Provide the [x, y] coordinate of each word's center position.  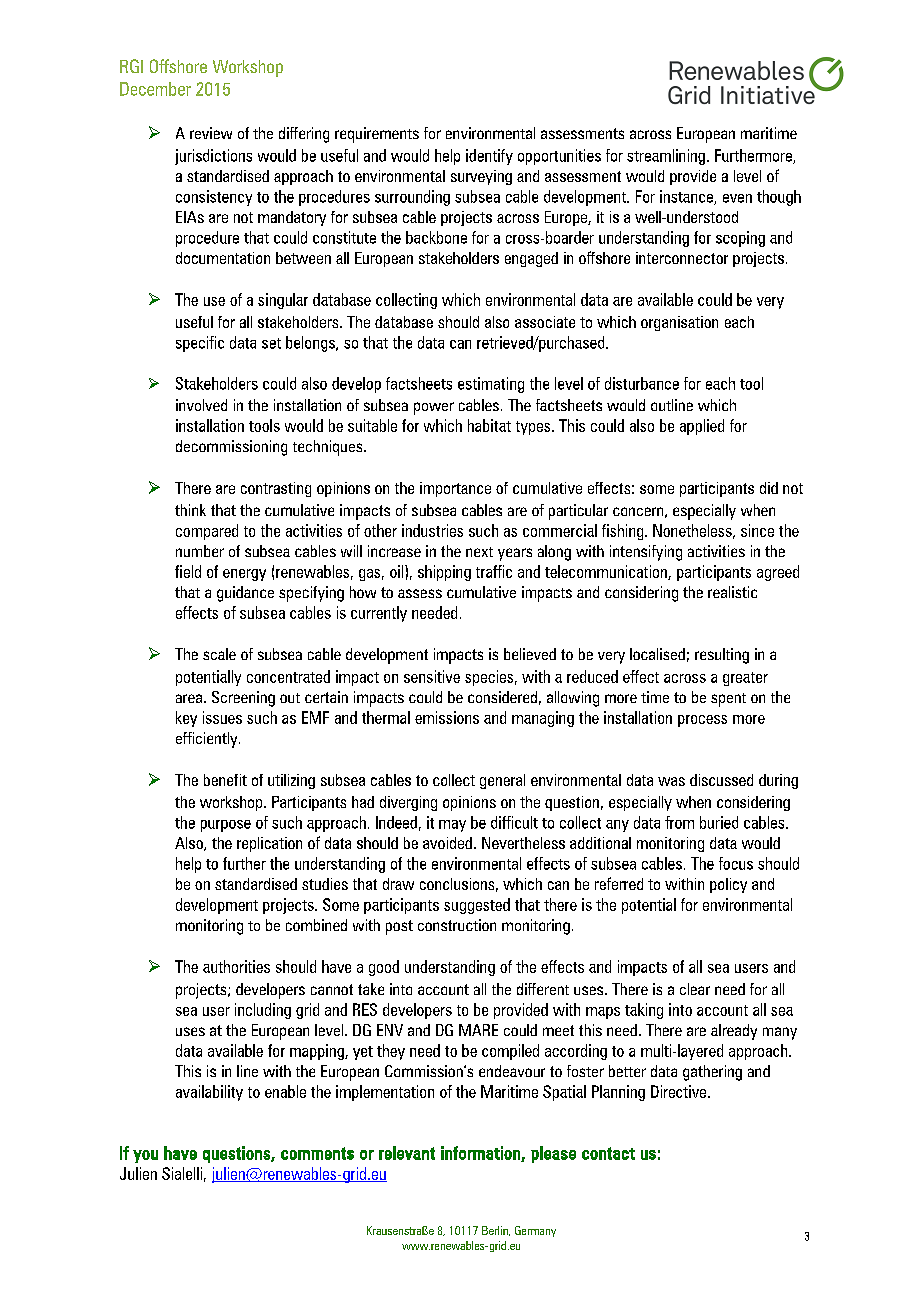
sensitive [432, 676]
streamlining [667, 157]
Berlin [496, 1231]
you [145, 1156]
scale [219, 654]
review [211, 133]
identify [489, 157]
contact [608, 1153]
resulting [722, 656]
